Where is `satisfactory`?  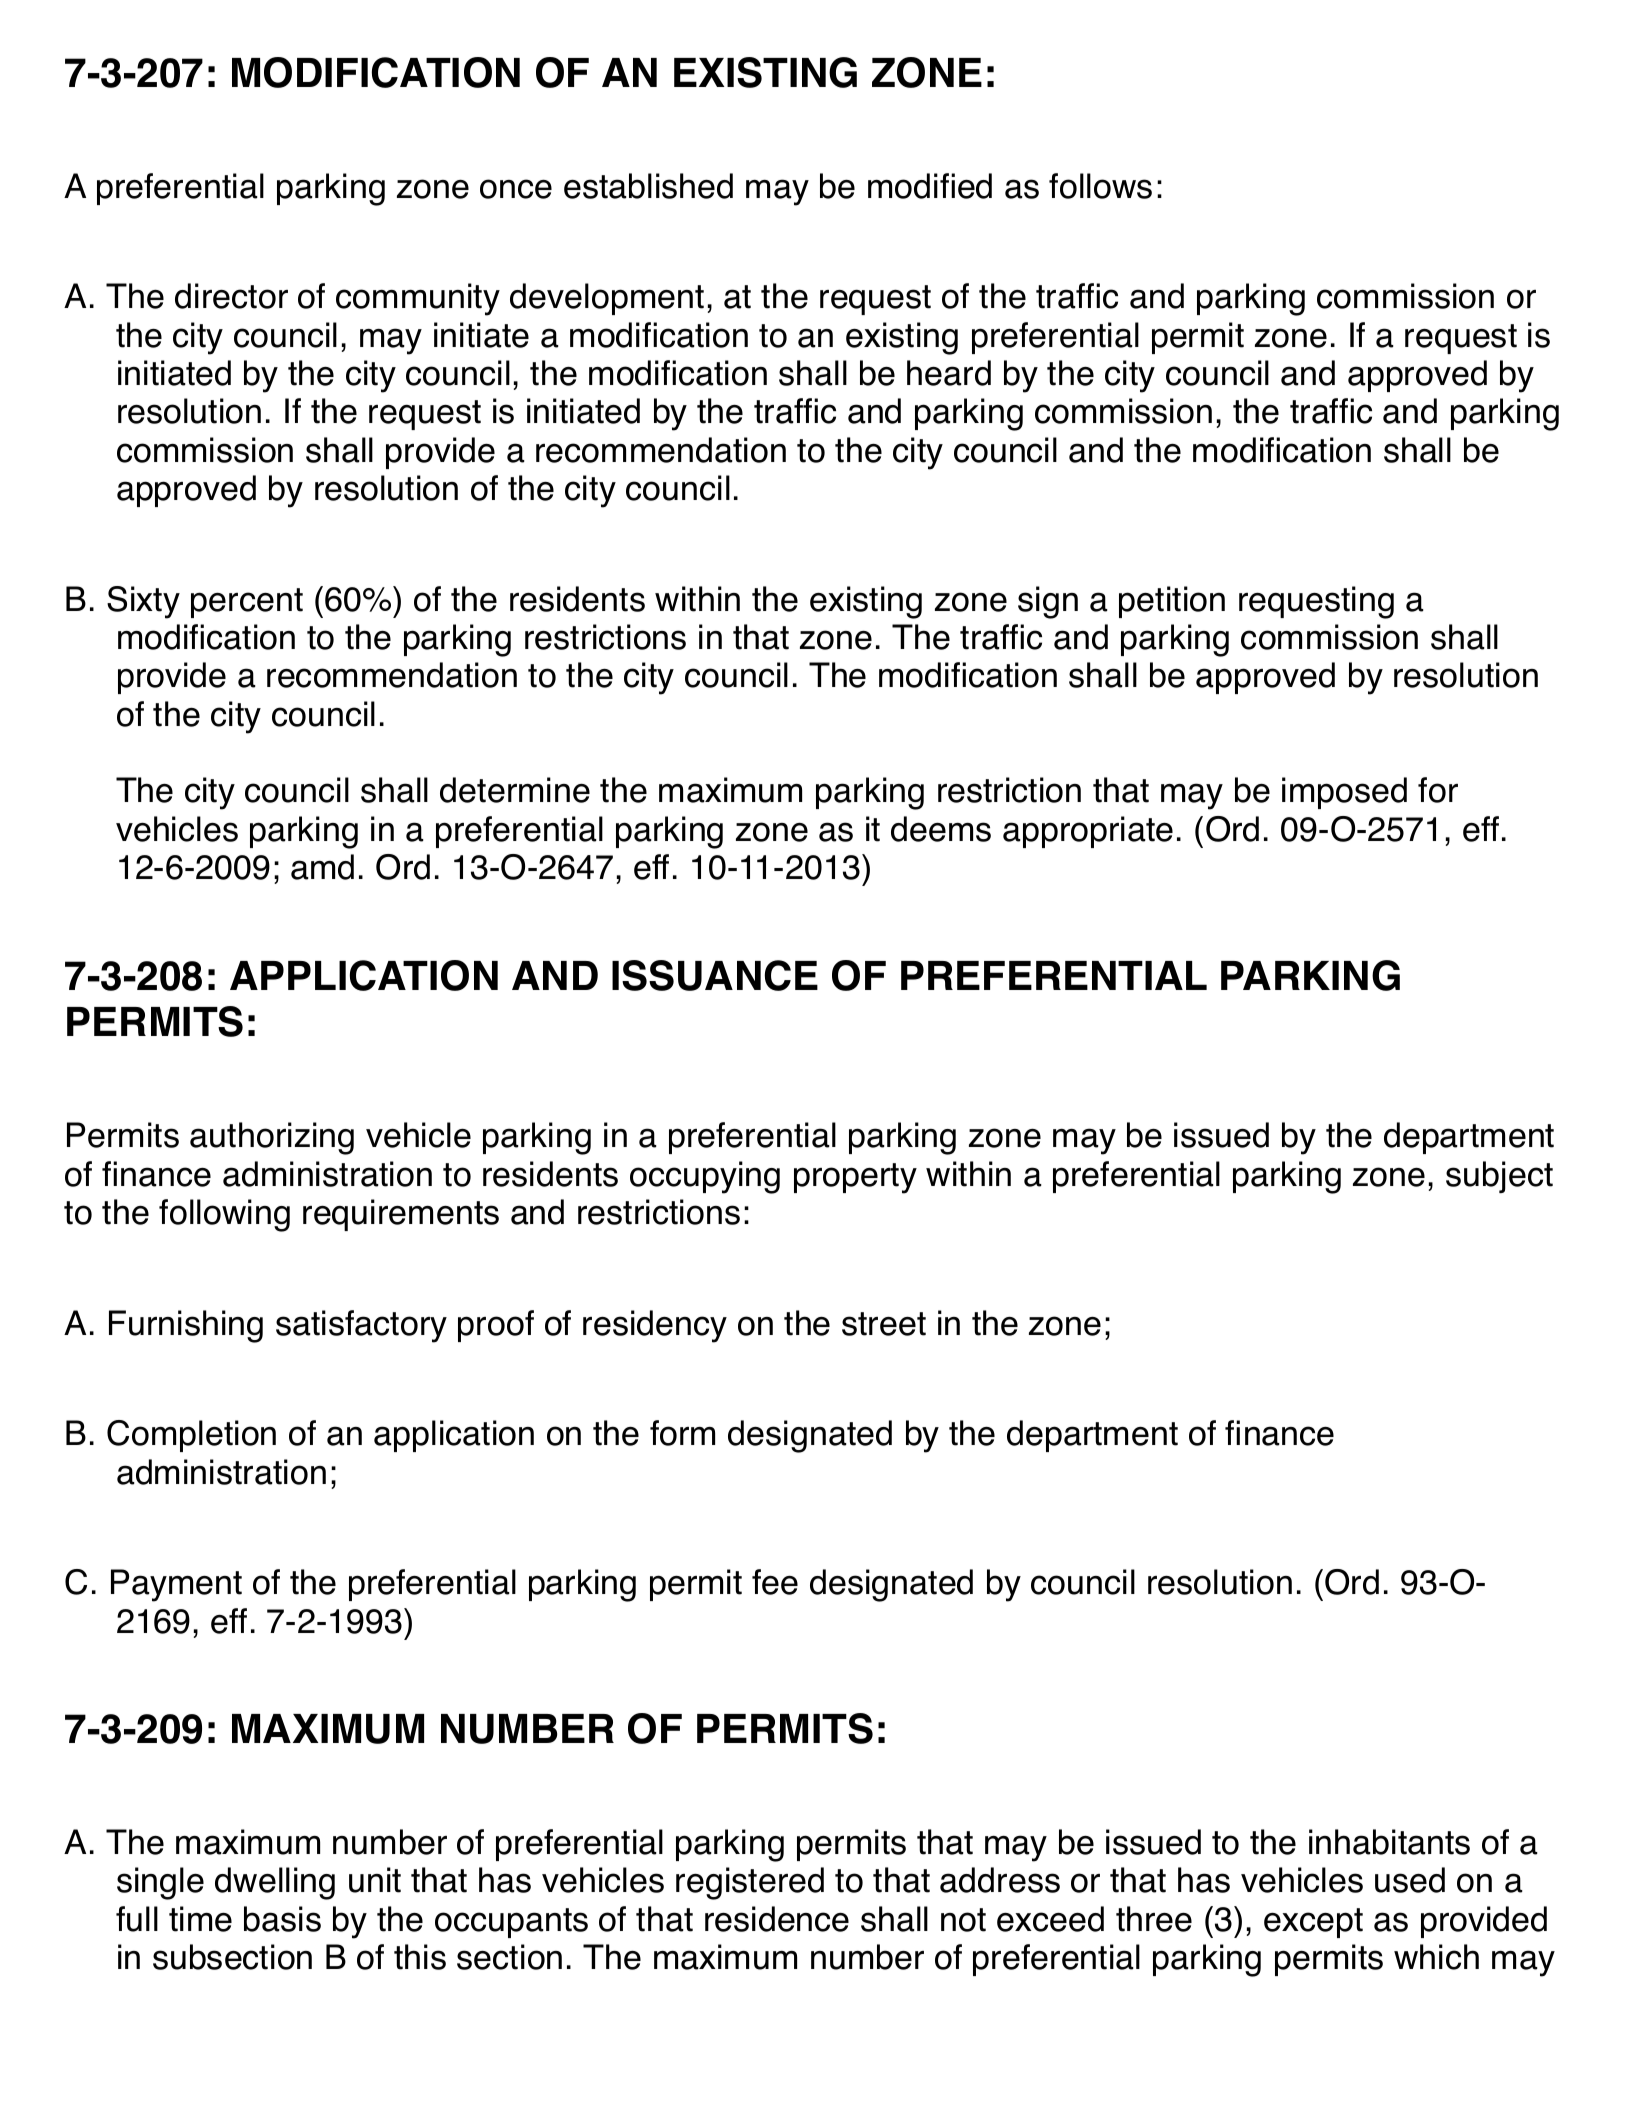
satisfactory is located at coordinates (361, 1326).
